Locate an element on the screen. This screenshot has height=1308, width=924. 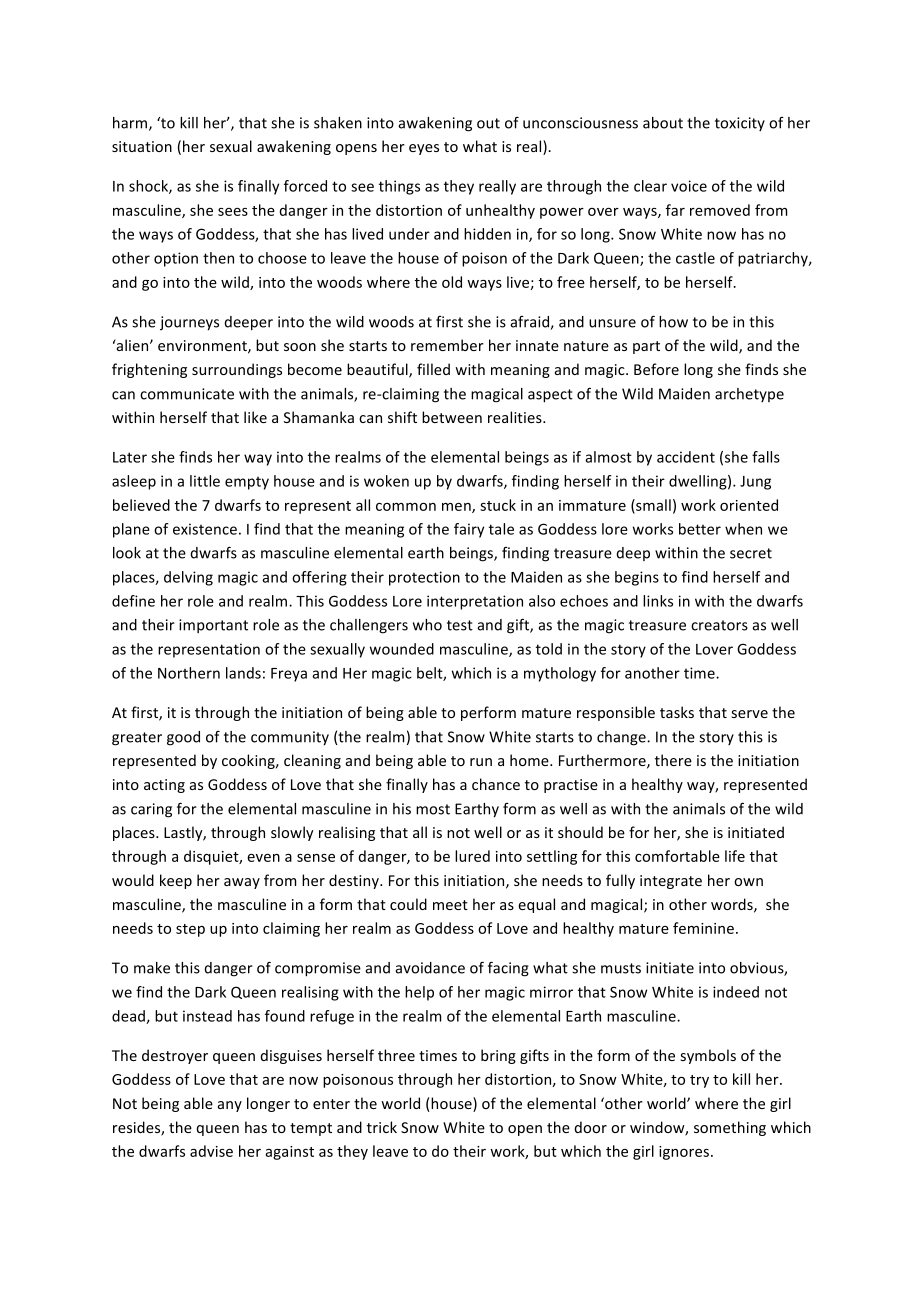
any is located at coordinates (230, 1106).
